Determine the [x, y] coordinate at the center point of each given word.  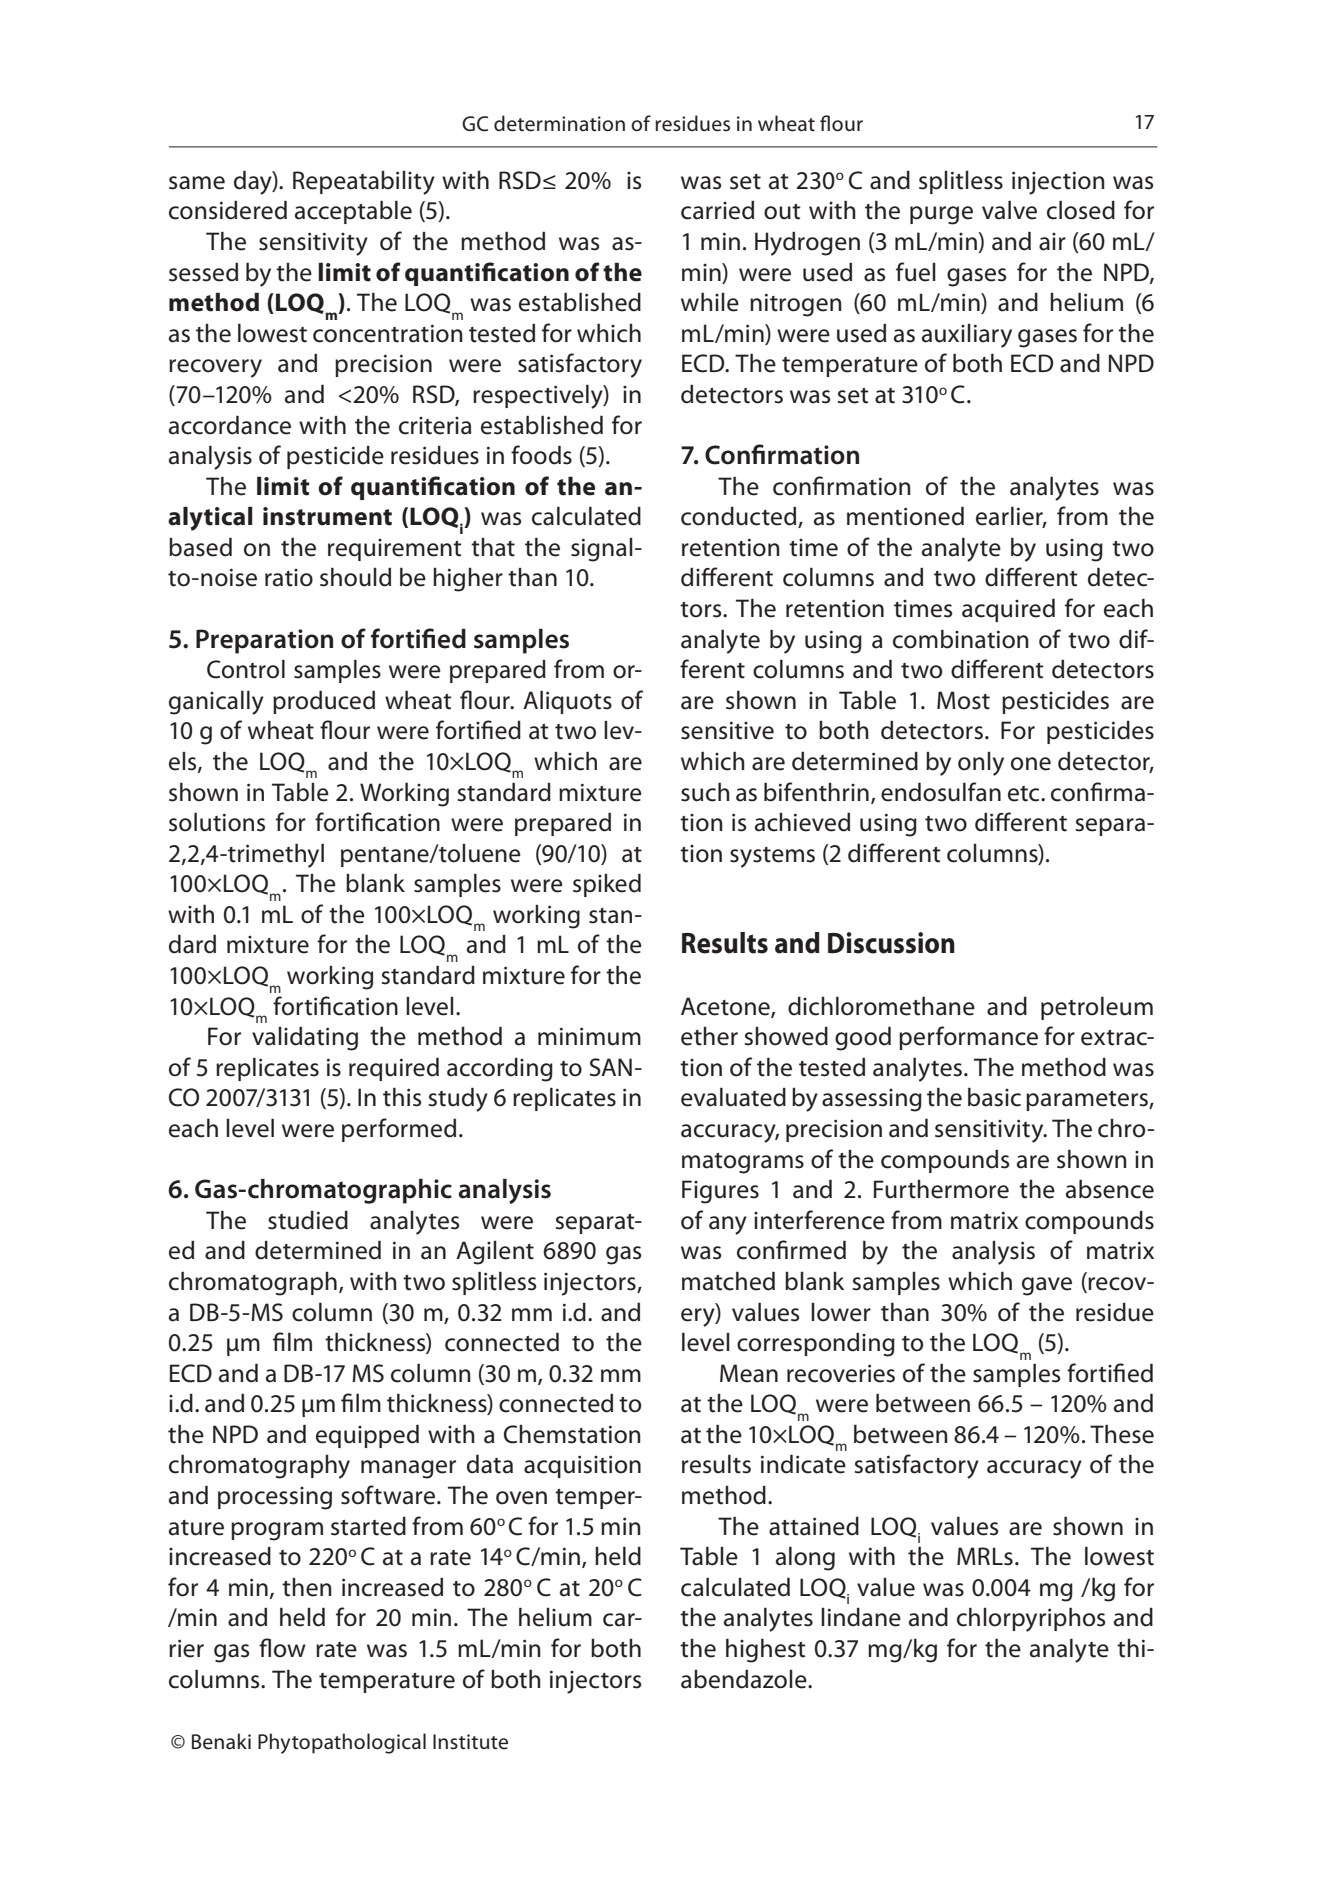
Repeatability [364, 183]
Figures [720, 1192]
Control [246, 669]
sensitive [727, 730]
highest [766, 1651]
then [307, 1587]
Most [963, 700]
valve [1009, 210]
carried [717, 210]
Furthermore [941, 1189]
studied [308, 1220]
